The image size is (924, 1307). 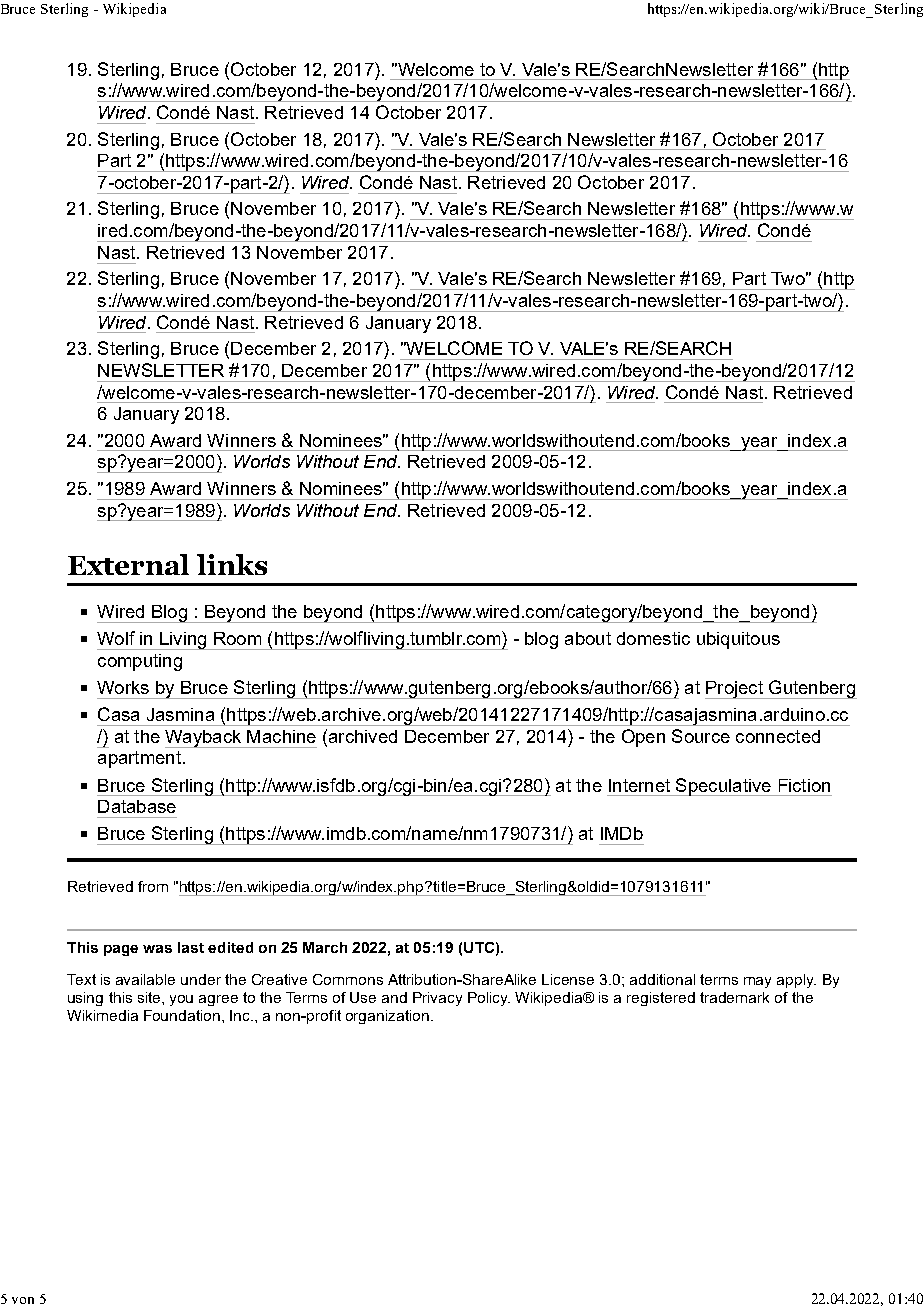 What do you see at coordinates (661, 999) in the document?
I see `registered` at bounding box center [661, 999].
